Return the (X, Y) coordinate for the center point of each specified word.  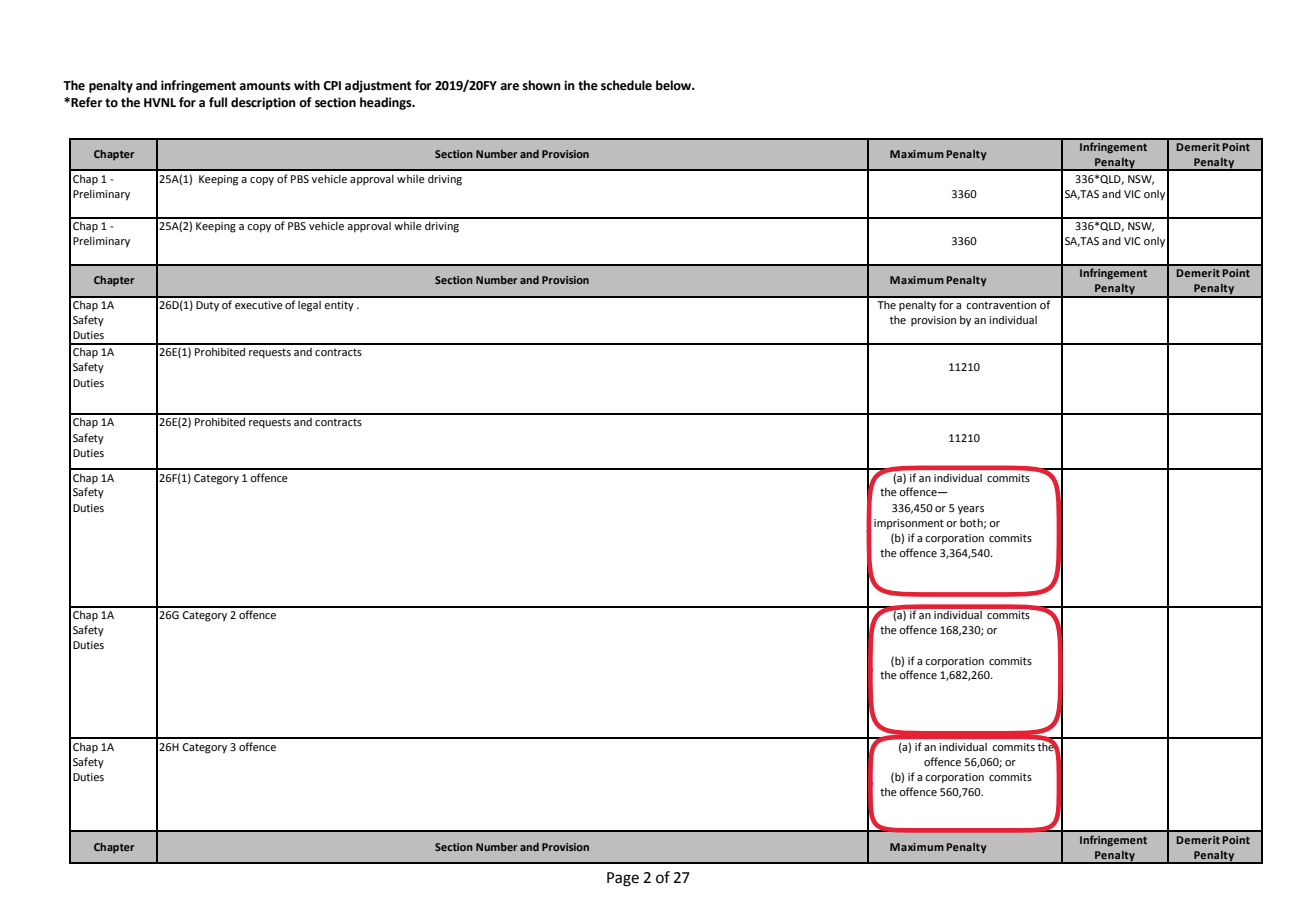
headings (387, 103)
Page (623, 879)
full (218, 102)
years (971, 510)
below (675, 85)
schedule (626, 85)
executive (259, 305)
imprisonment (909, 524)
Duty (207, 306)
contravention (1001, 305)
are (509, 87)
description (263, 103)
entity (339, 306)
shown (541, 85)
